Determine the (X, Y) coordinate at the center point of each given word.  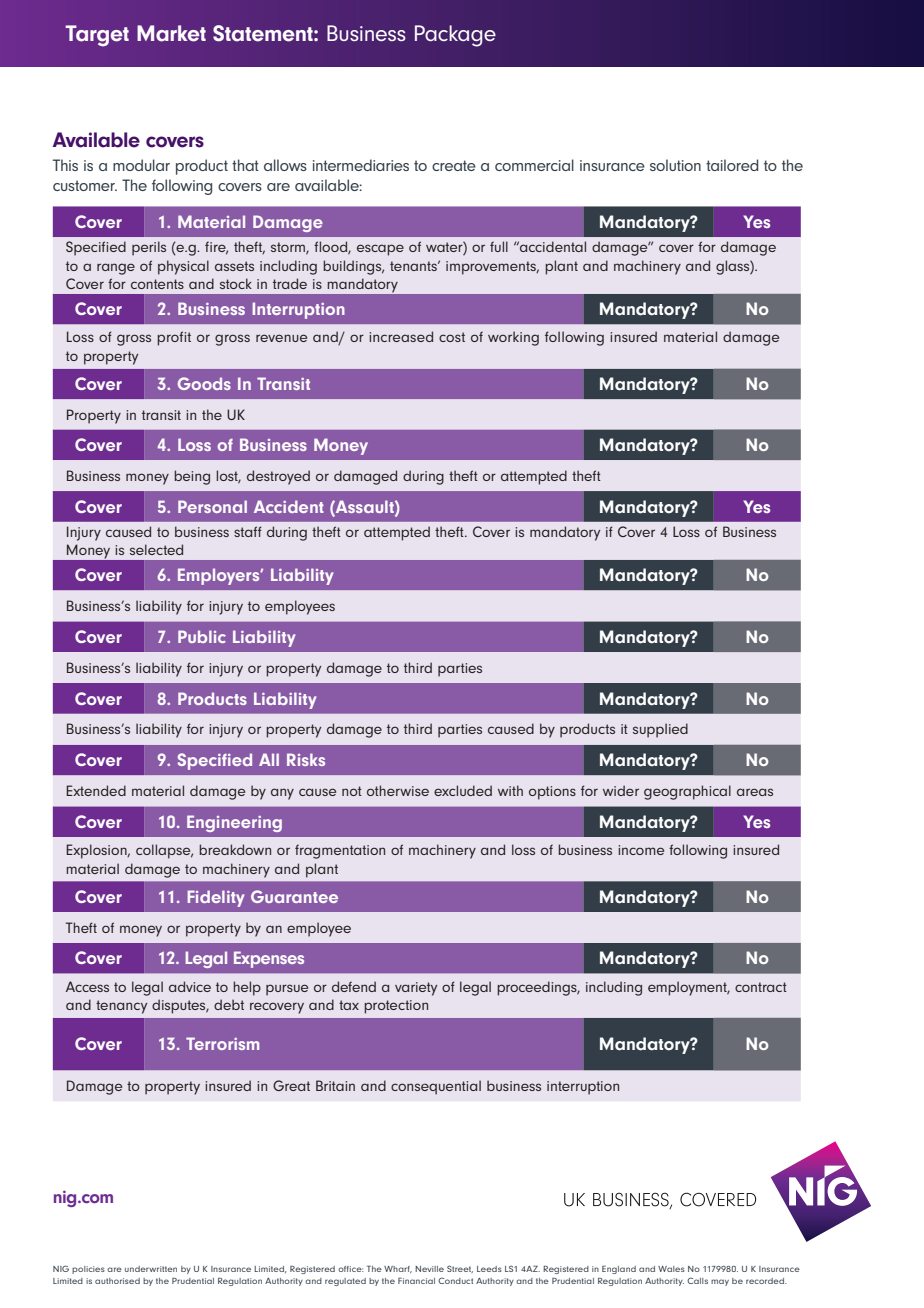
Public (202, 636)
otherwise (398, 790)
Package (455, 36)
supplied (660, 730)
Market (171, 33)
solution (675, 165)
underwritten (151, 1269)
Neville (429, 1269)
